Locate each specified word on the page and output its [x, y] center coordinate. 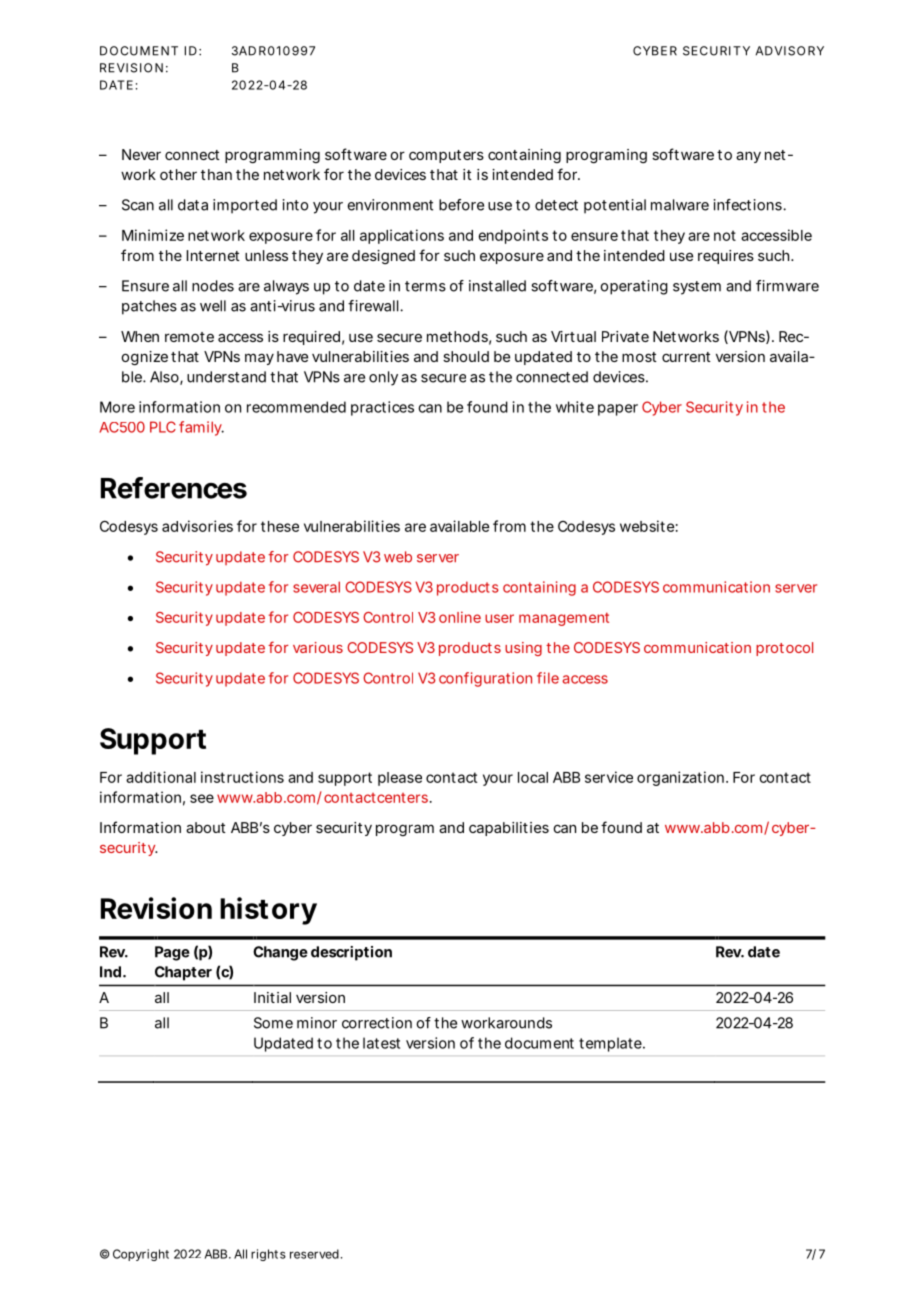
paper [618, 410]
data [193, 205]
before [461, 205]
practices [382, 408]
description [351, 953]
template [612, 1044]
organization [682, 778]
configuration [485, 679]
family [201, 428]
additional [161, 777]
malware [680, 205]
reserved [314, 1254]
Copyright [141, 1255]
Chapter [183, 973]
